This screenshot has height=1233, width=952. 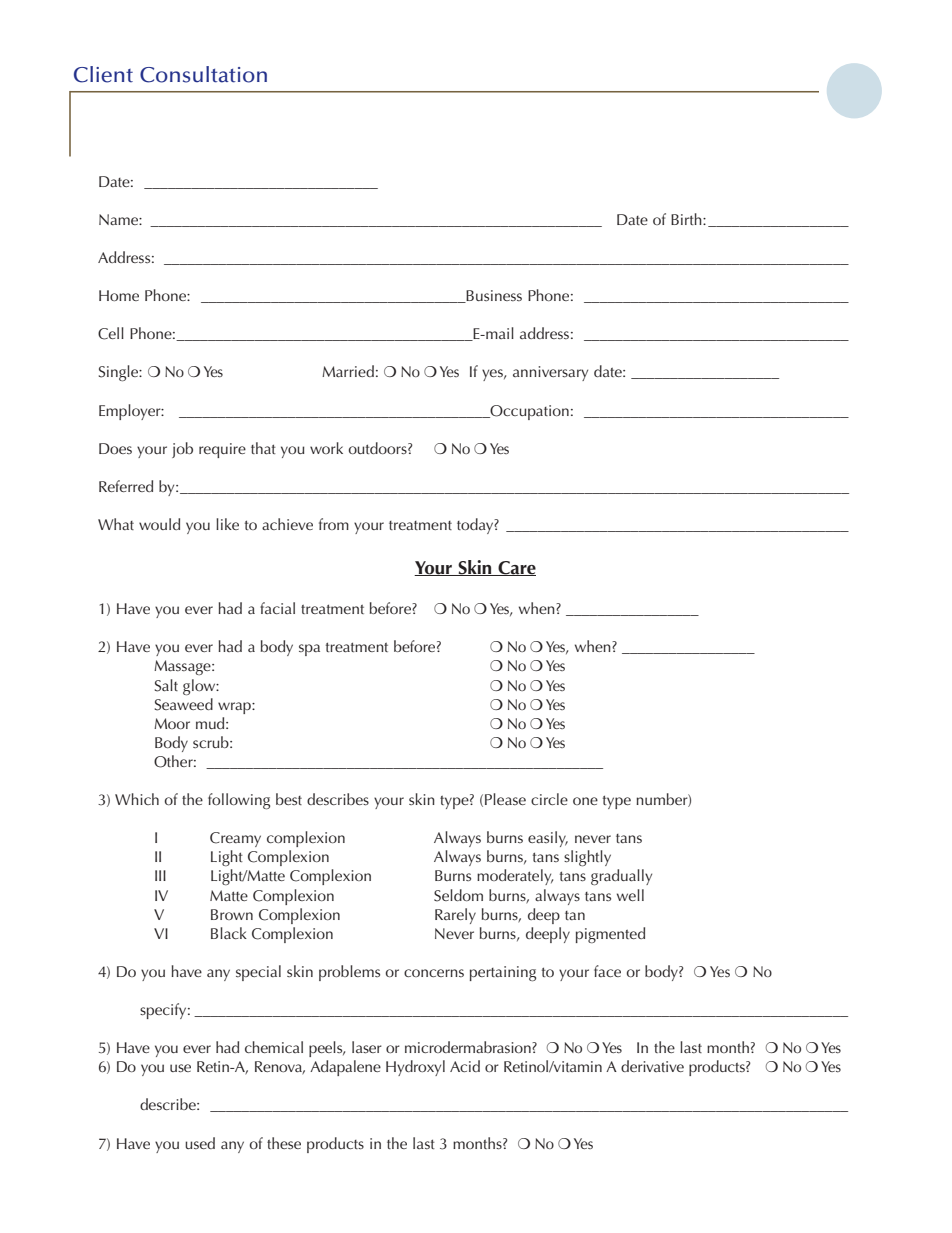 I want to click on Seldom, so click(x=458, y=895).
